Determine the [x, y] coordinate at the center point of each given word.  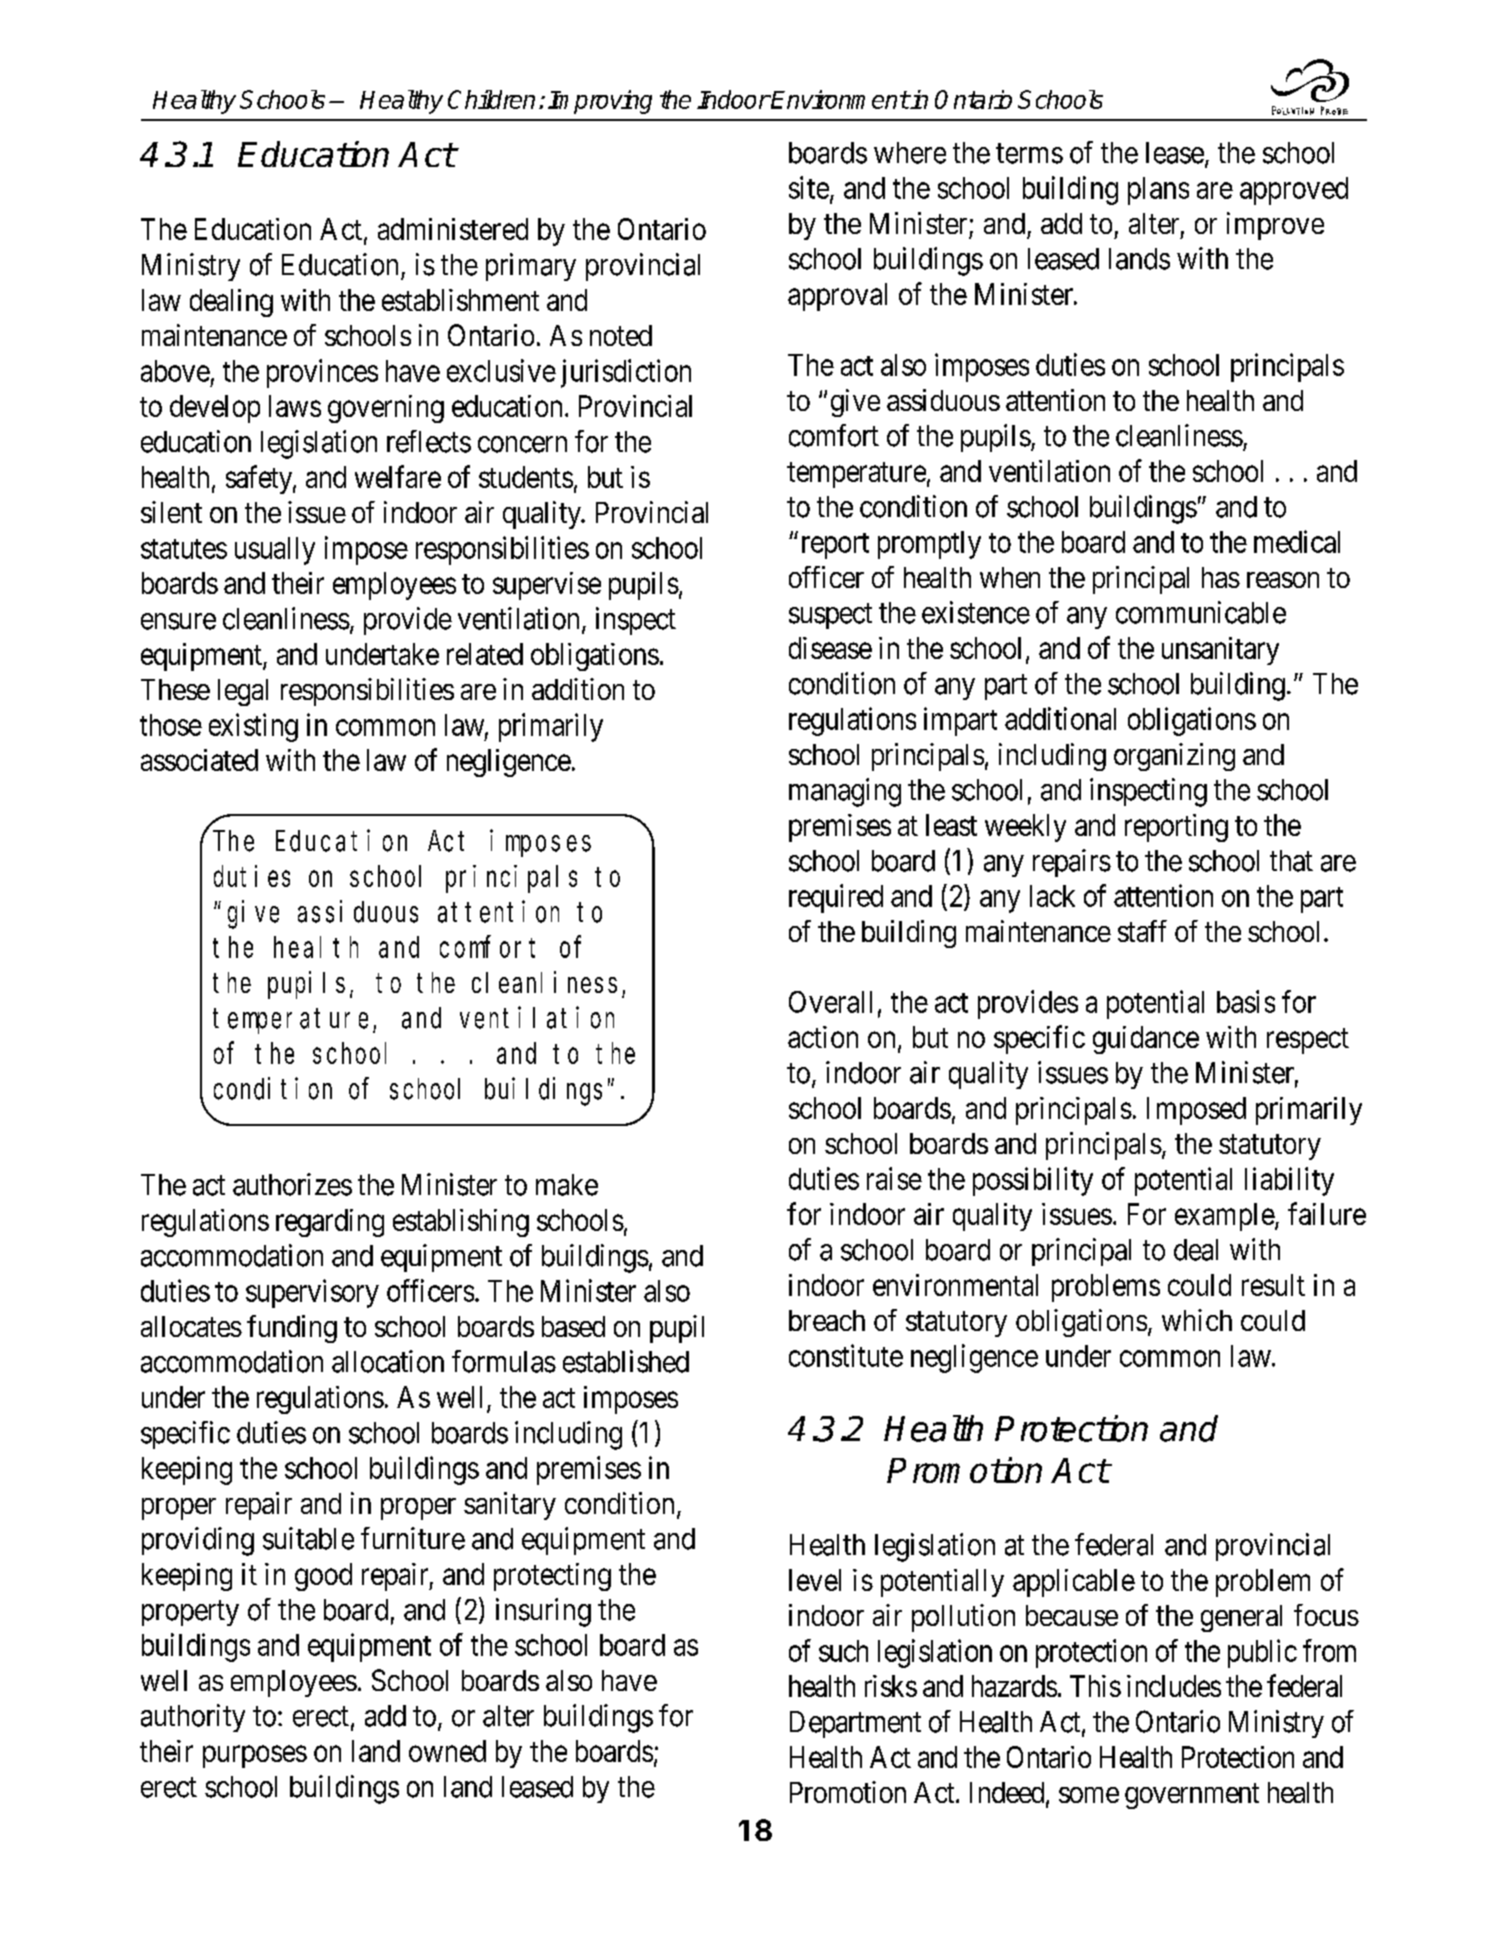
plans [1158, 191]
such [843, 1651]
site [809, 187]
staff [1142, 931]
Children [491, 99]
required [836, 898]
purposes [255, 1757]
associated [199, 760]
